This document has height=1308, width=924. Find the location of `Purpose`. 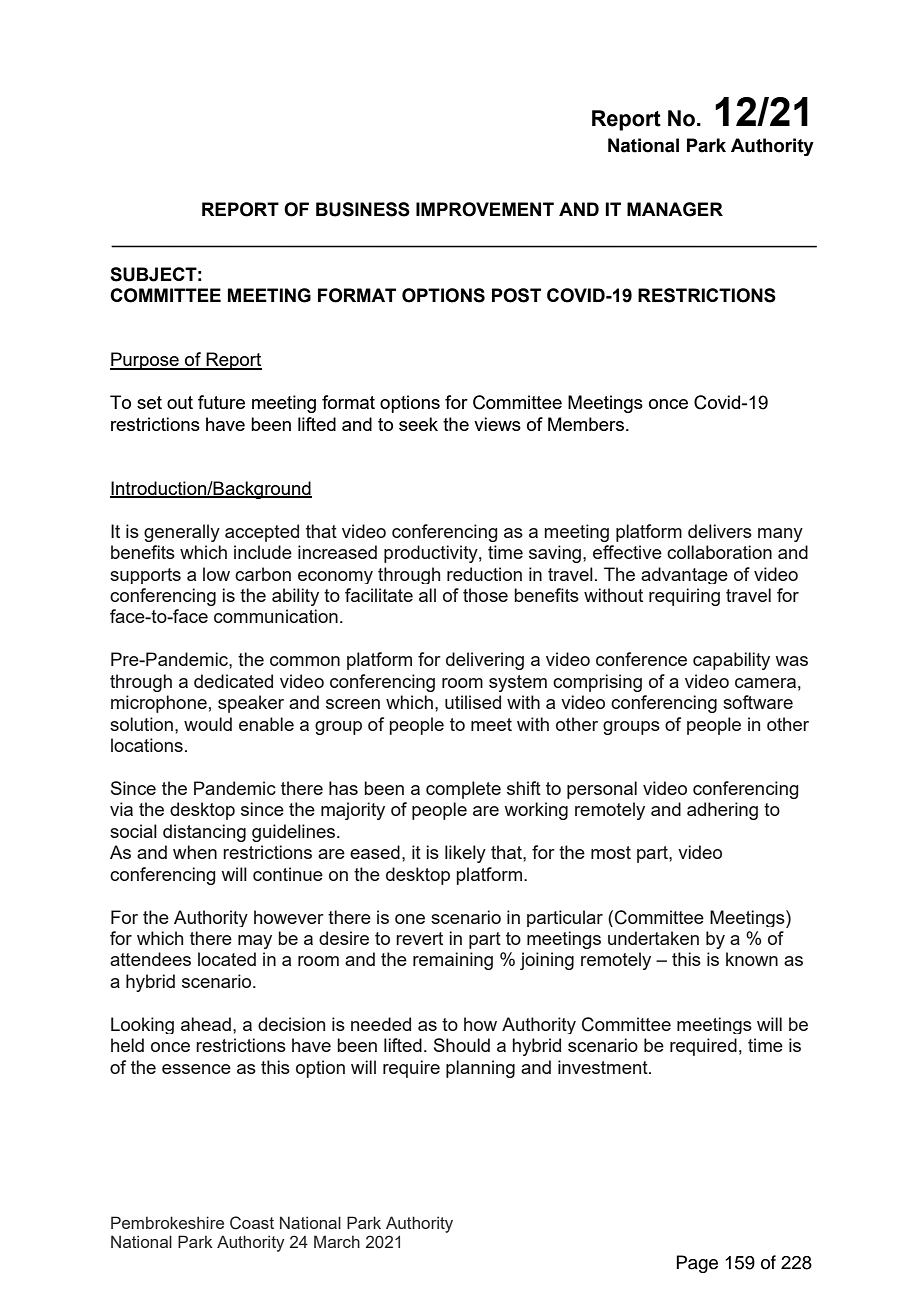

Purpose is located at coordinates (145, 361).
